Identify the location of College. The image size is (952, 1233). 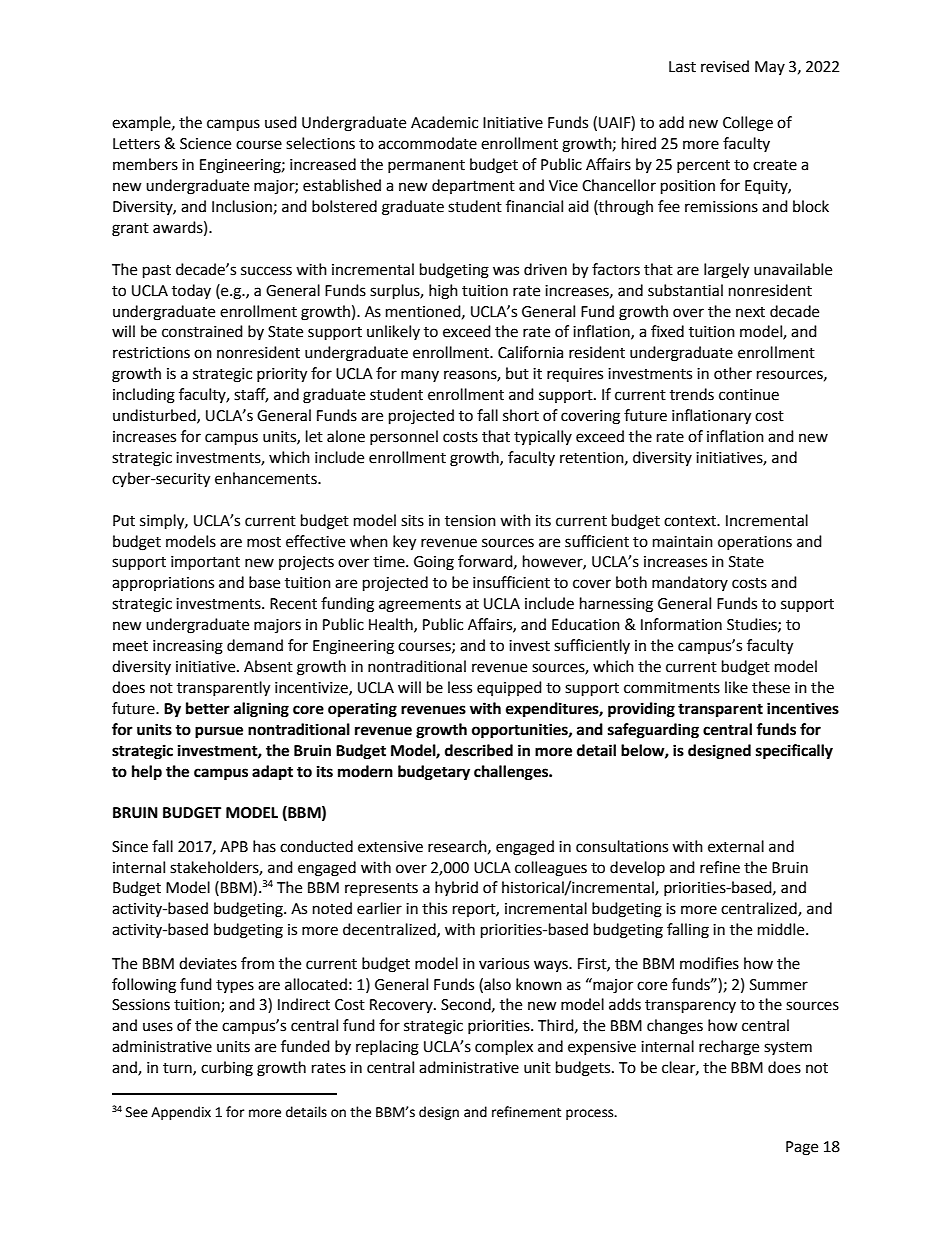
(748, 124).
